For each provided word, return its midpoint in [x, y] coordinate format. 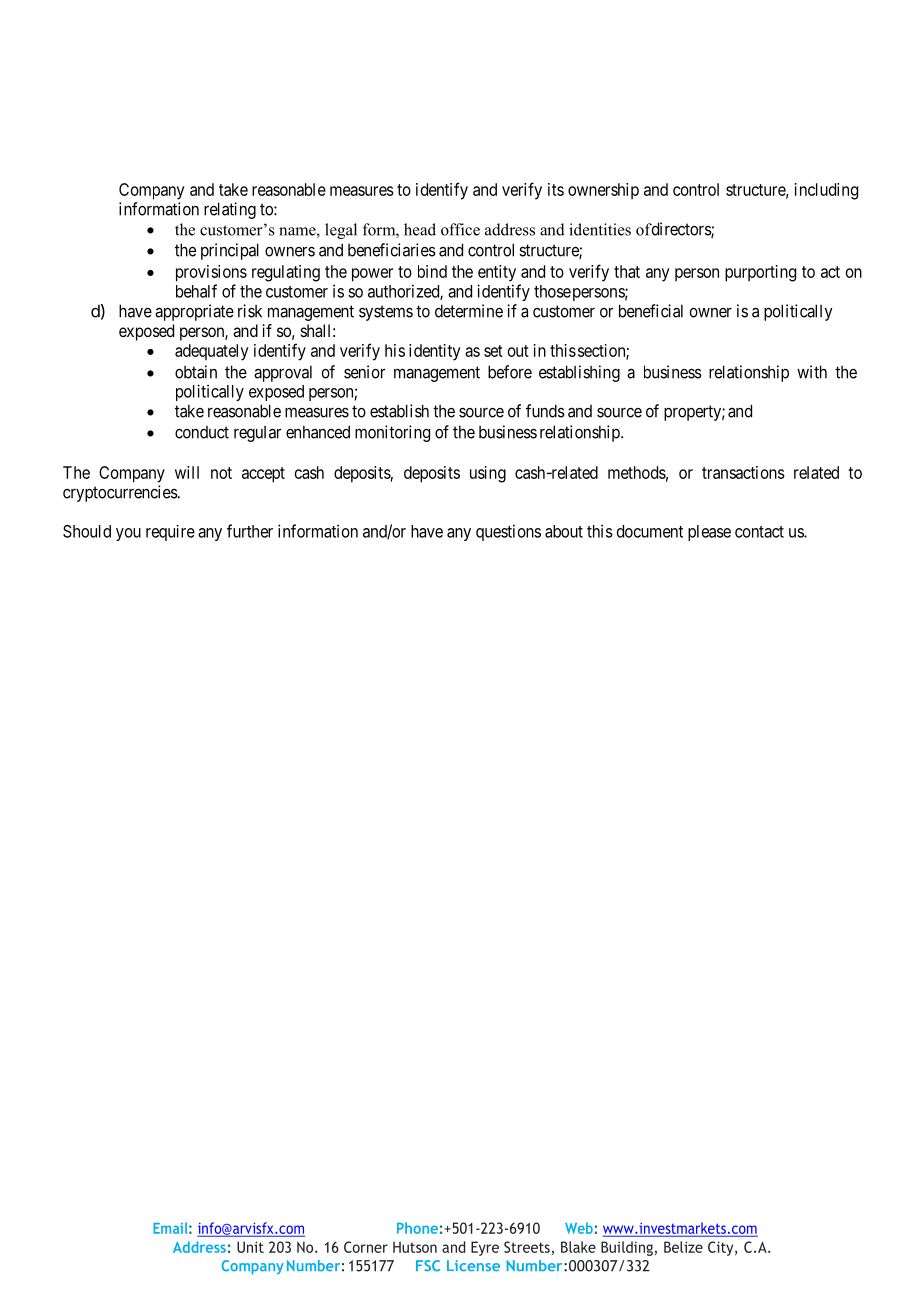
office [460, 229]
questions [508, 532]
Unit [250, 1247]
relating [230, 210]
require [170, 533]
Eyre [485, 1248]
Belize [683, 1247]
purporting [760, 273]
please [709, 533]
